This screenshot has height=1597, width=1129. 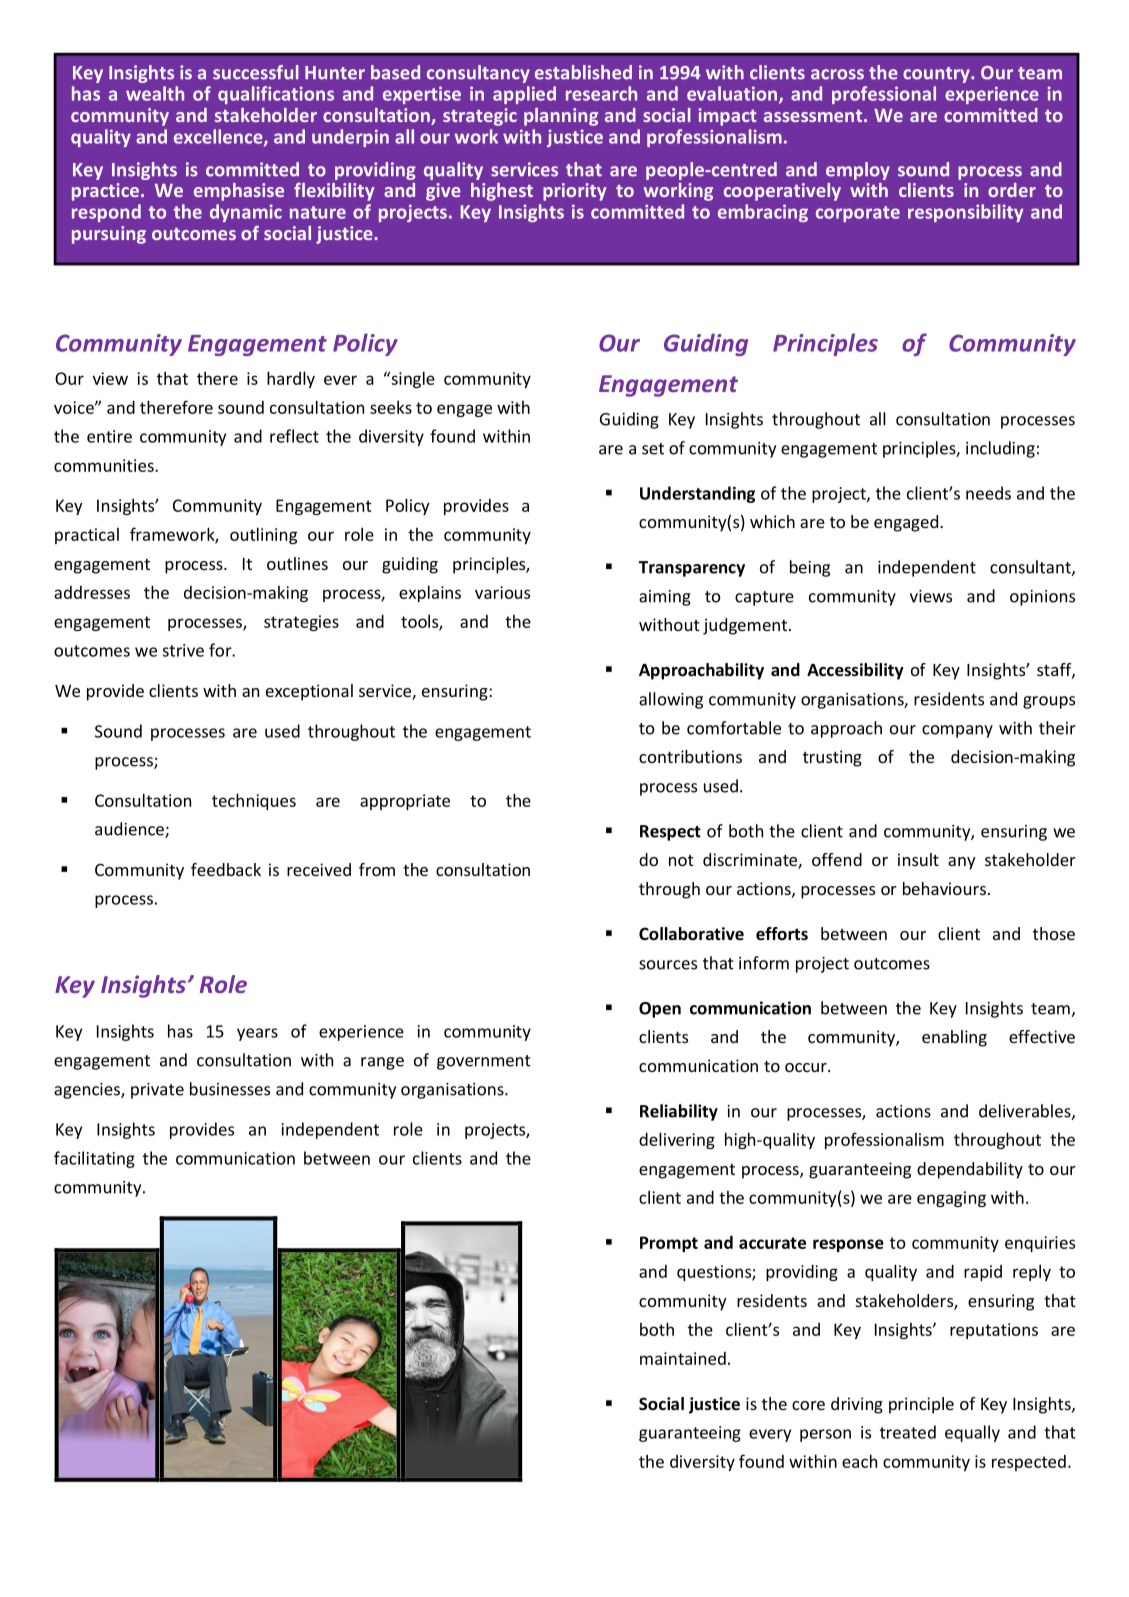 I want to click on government, so click(x=484, y=1062).
